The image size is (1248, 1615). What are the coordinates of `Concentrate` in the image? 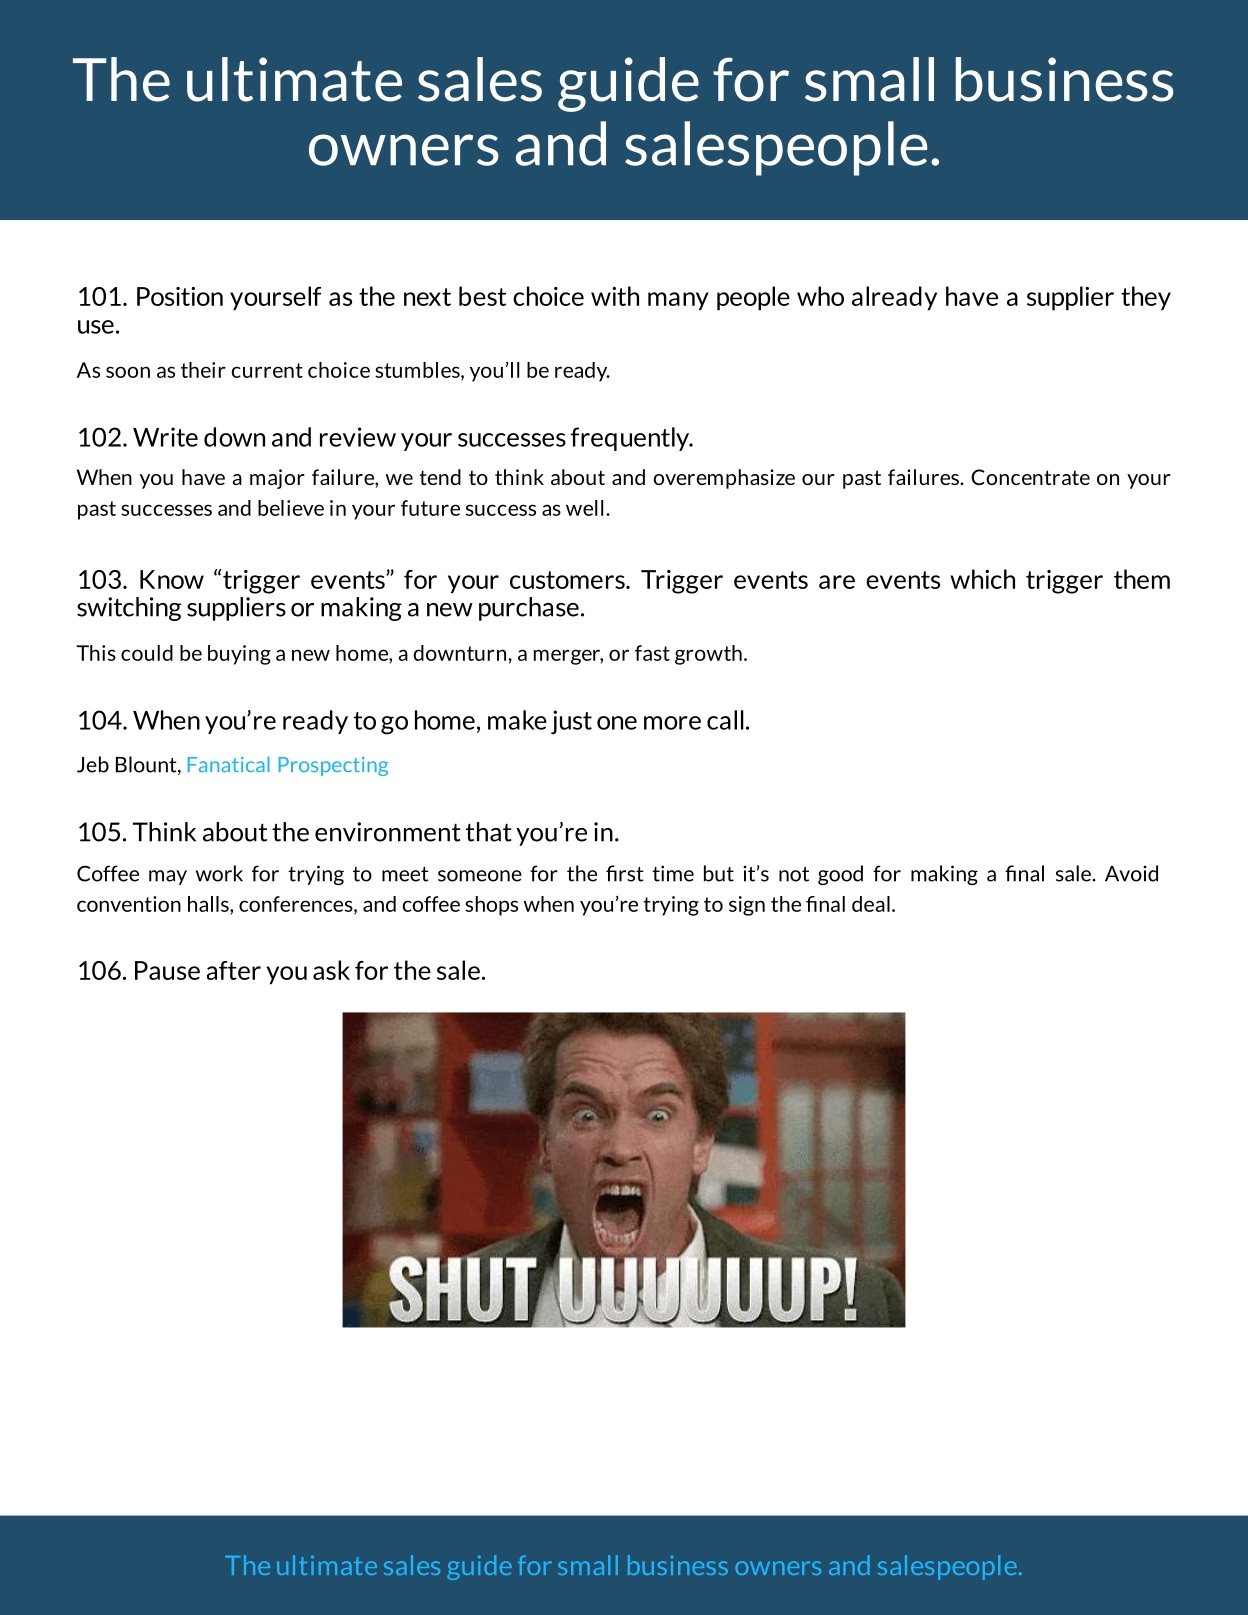 It's located at (1030, 477).
